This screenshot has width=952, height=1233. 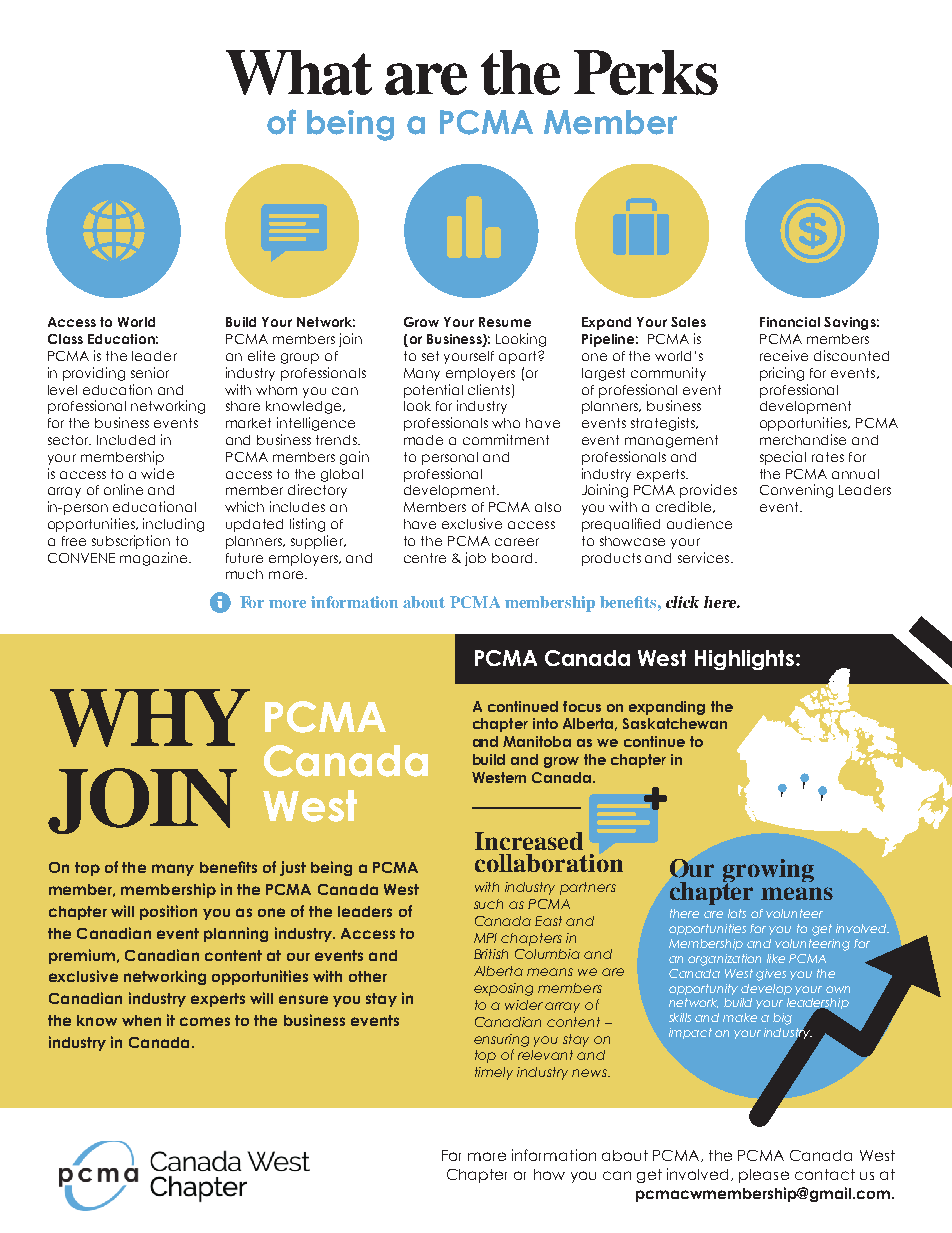 I want to click on job, so click(x=475, y=559).
